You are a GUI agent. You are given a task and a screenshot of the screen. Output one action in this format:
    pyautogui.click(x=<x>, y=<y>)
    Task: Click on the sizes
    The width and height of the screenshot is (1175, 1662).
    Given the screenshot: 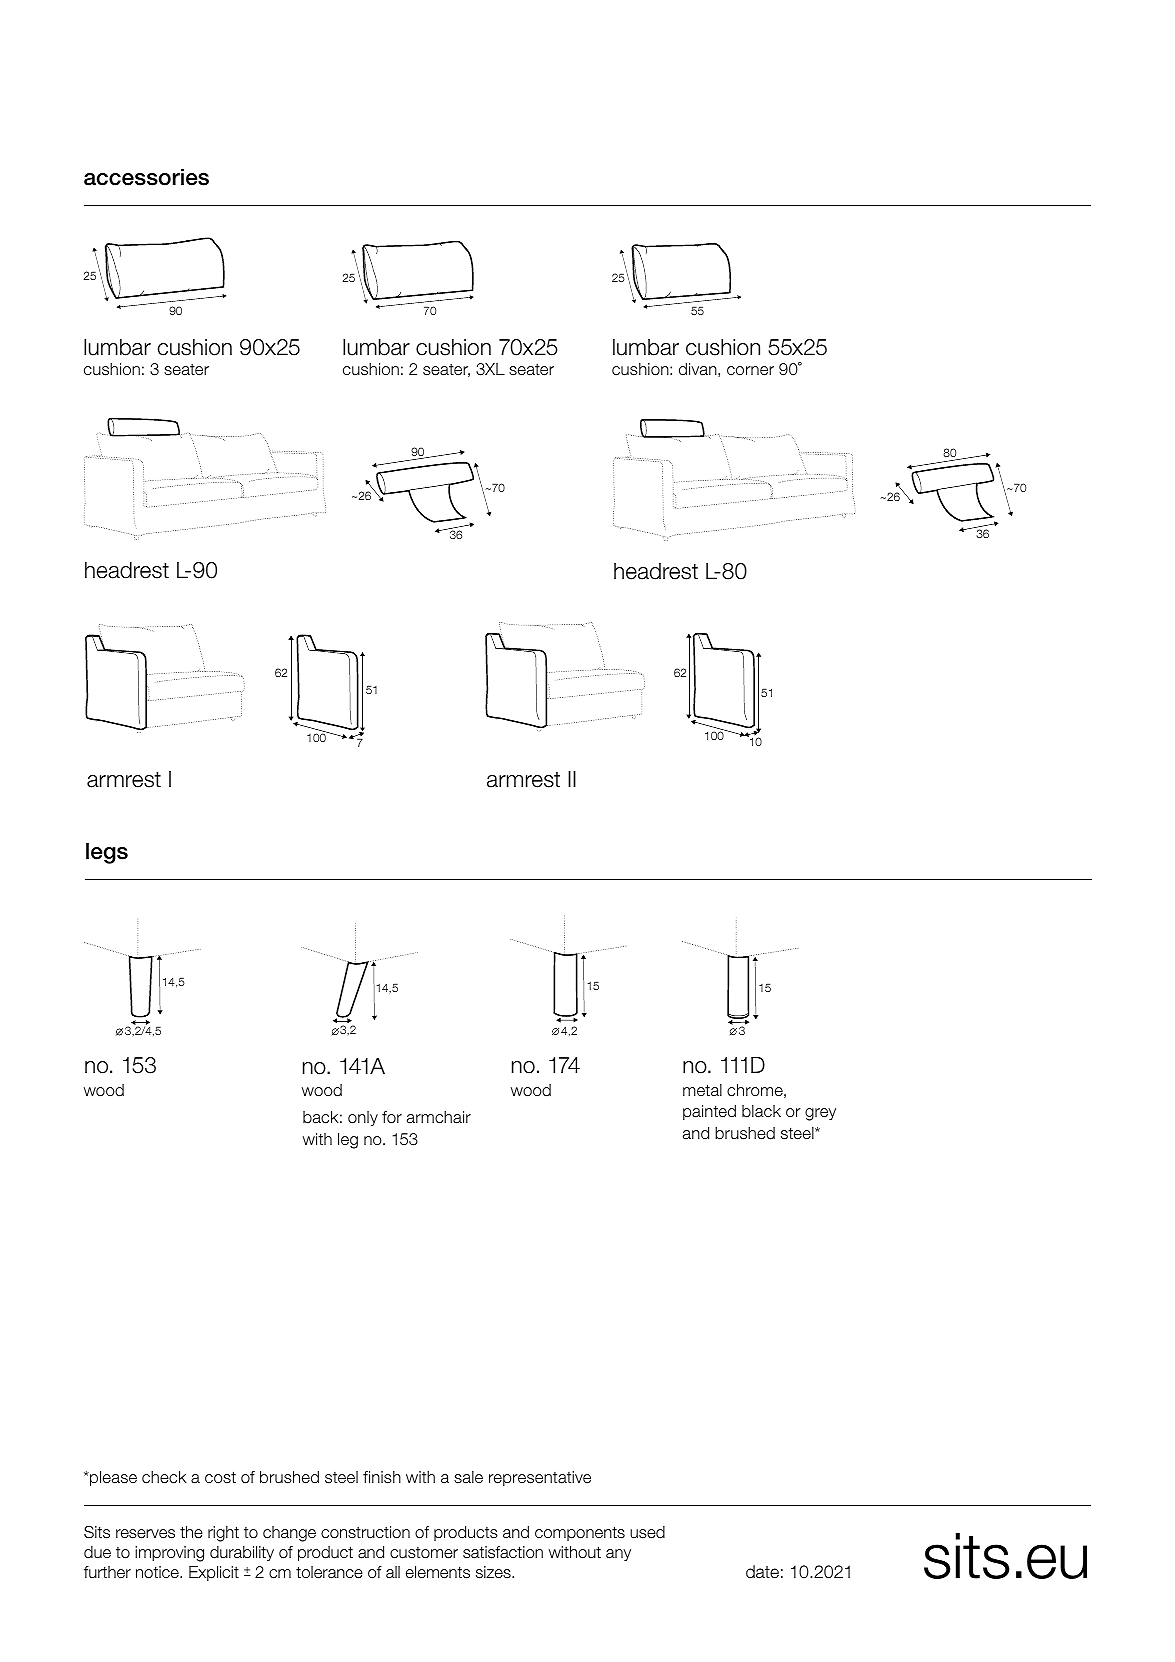 What is the action you would take?
    pyautogui.click(x=494, y=1572)
